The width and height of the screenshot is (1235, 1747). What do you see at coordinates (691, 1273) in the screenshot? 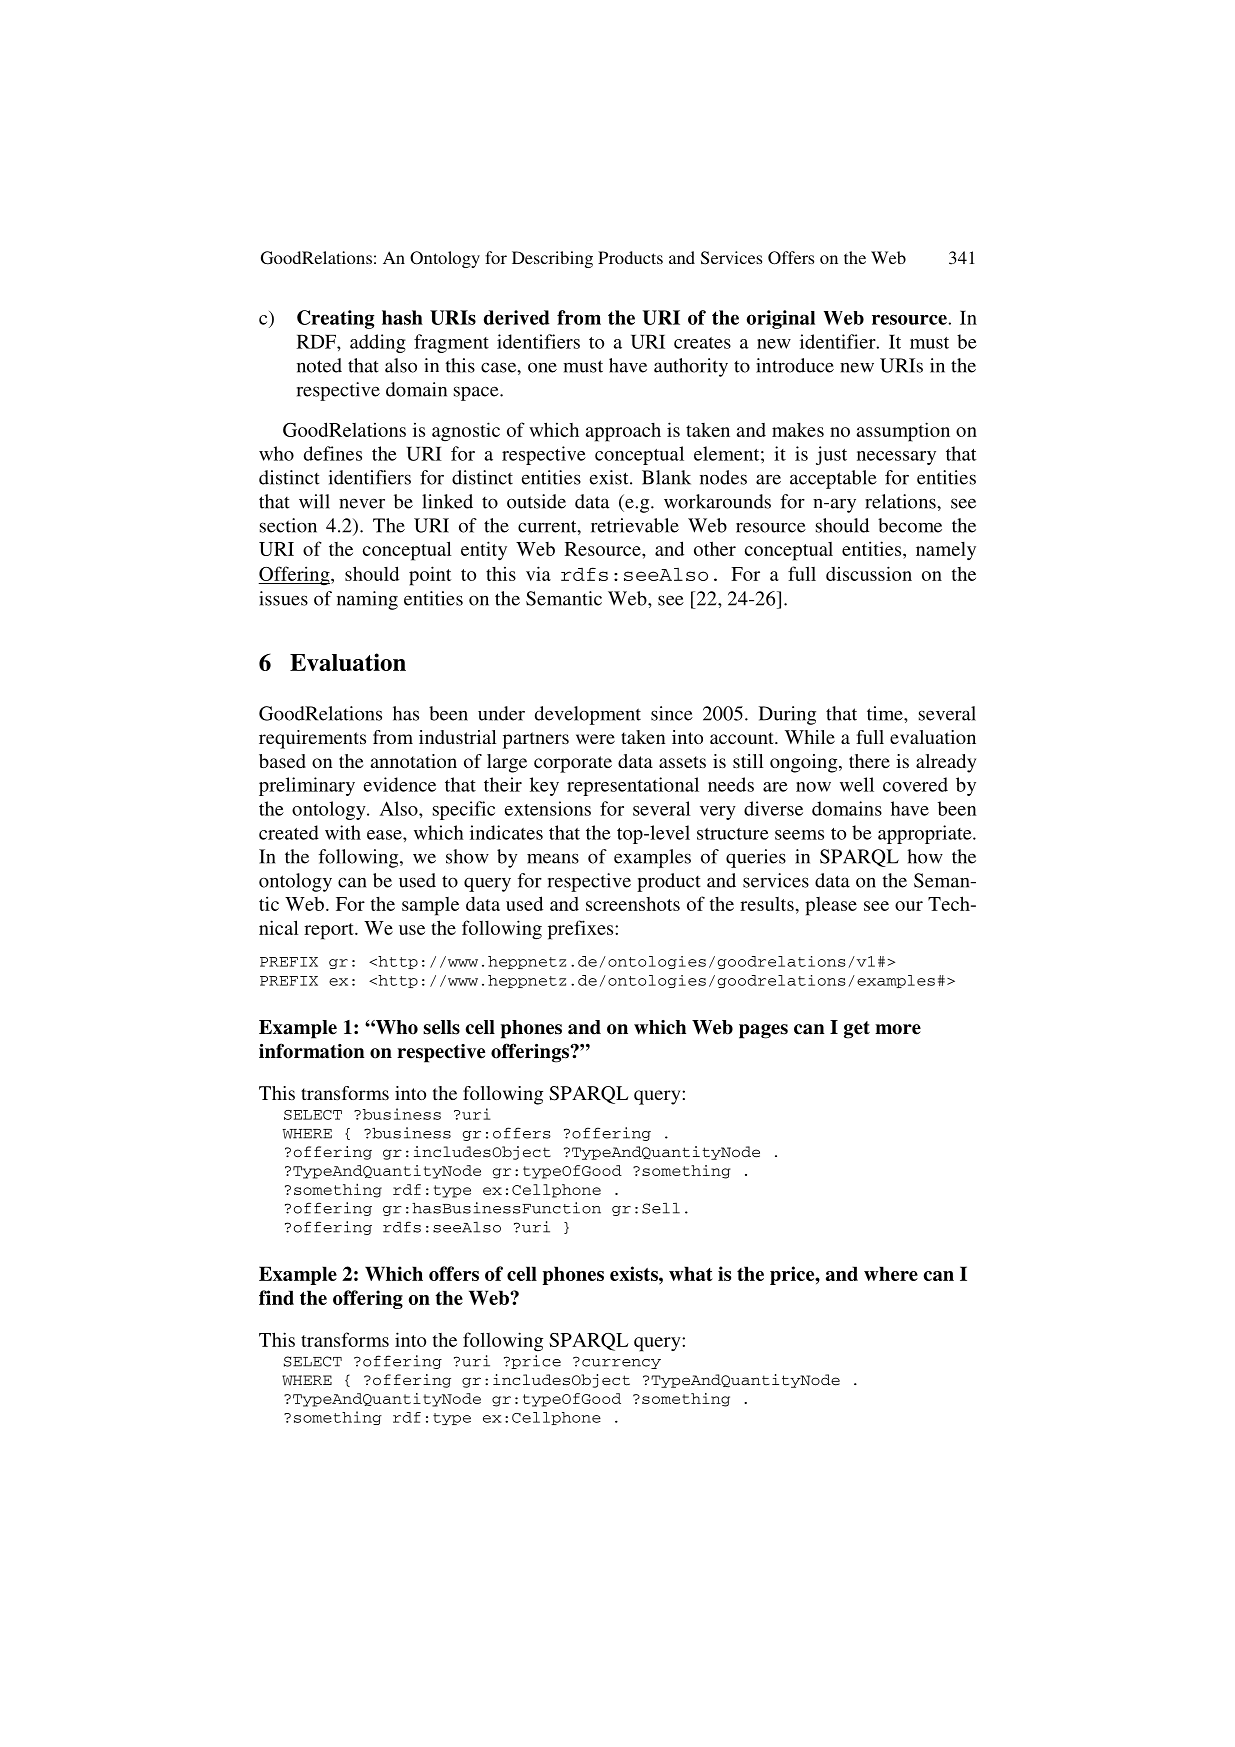
I see `what` at bounding box center [691, 1273].
